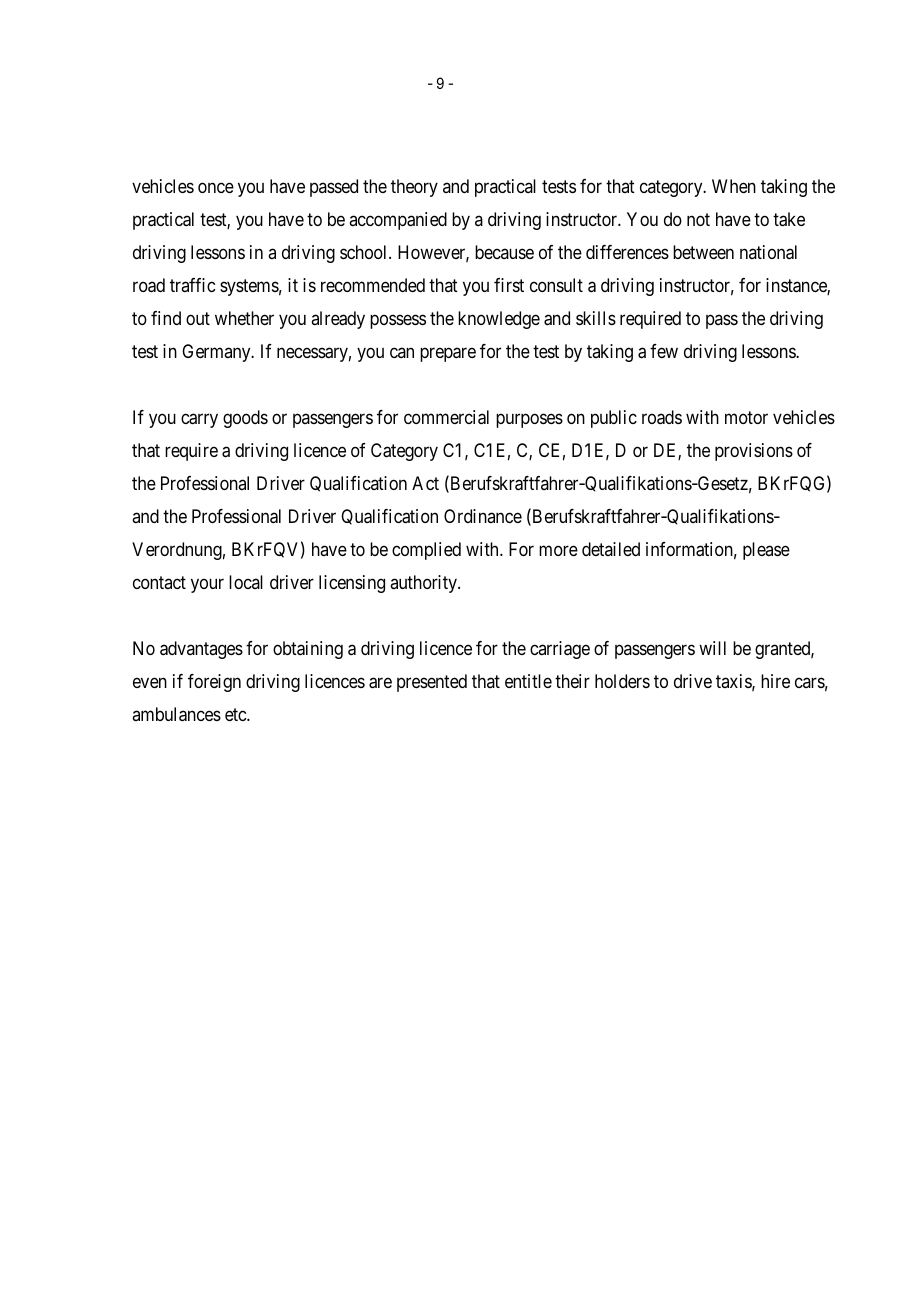 The height and width of the document is (1308, 924). I want to click on etc, so click(236, 714).
